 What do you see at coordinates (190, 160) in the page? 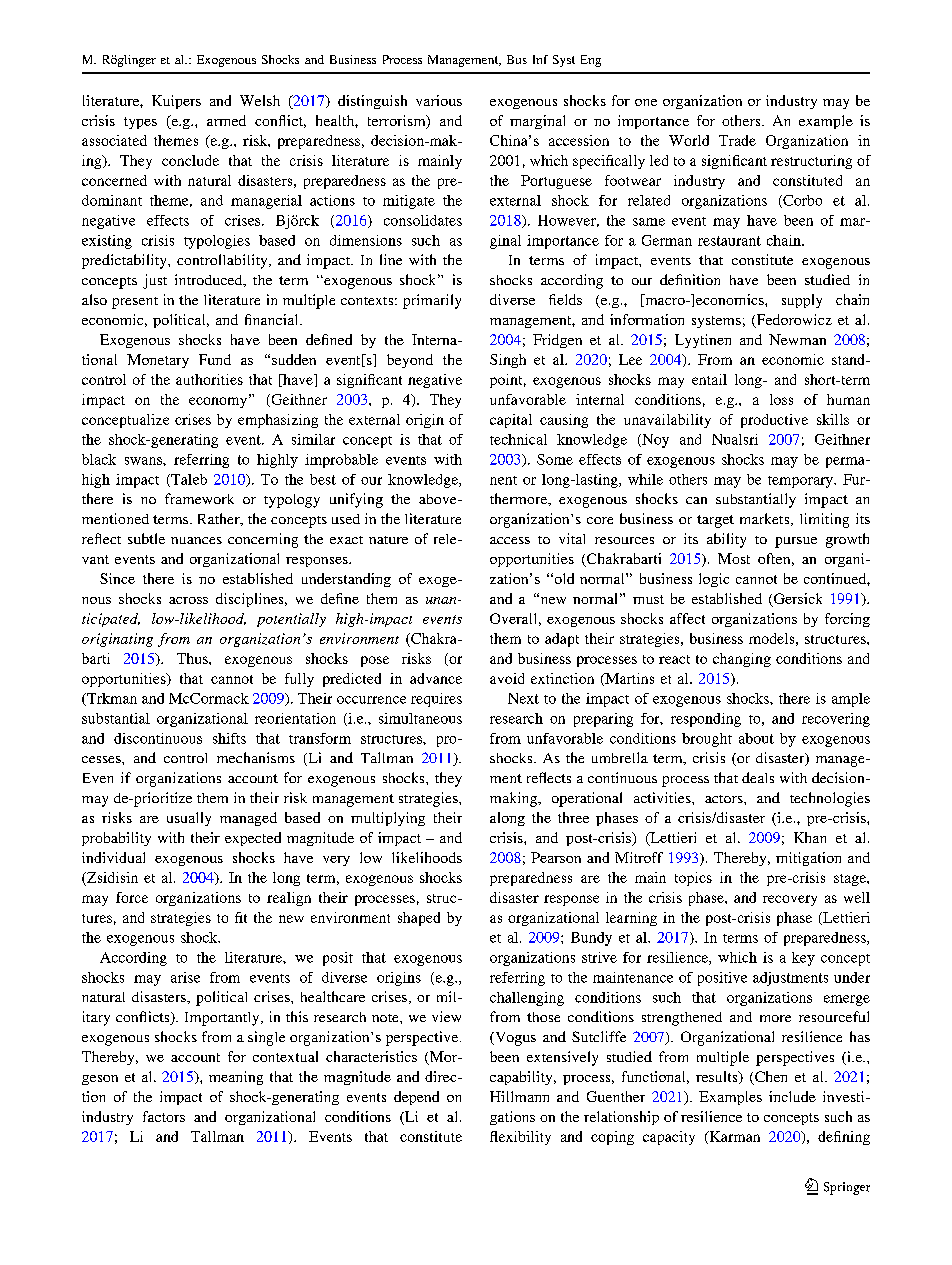
I see `conclude` at bounding box center [190, 160].
